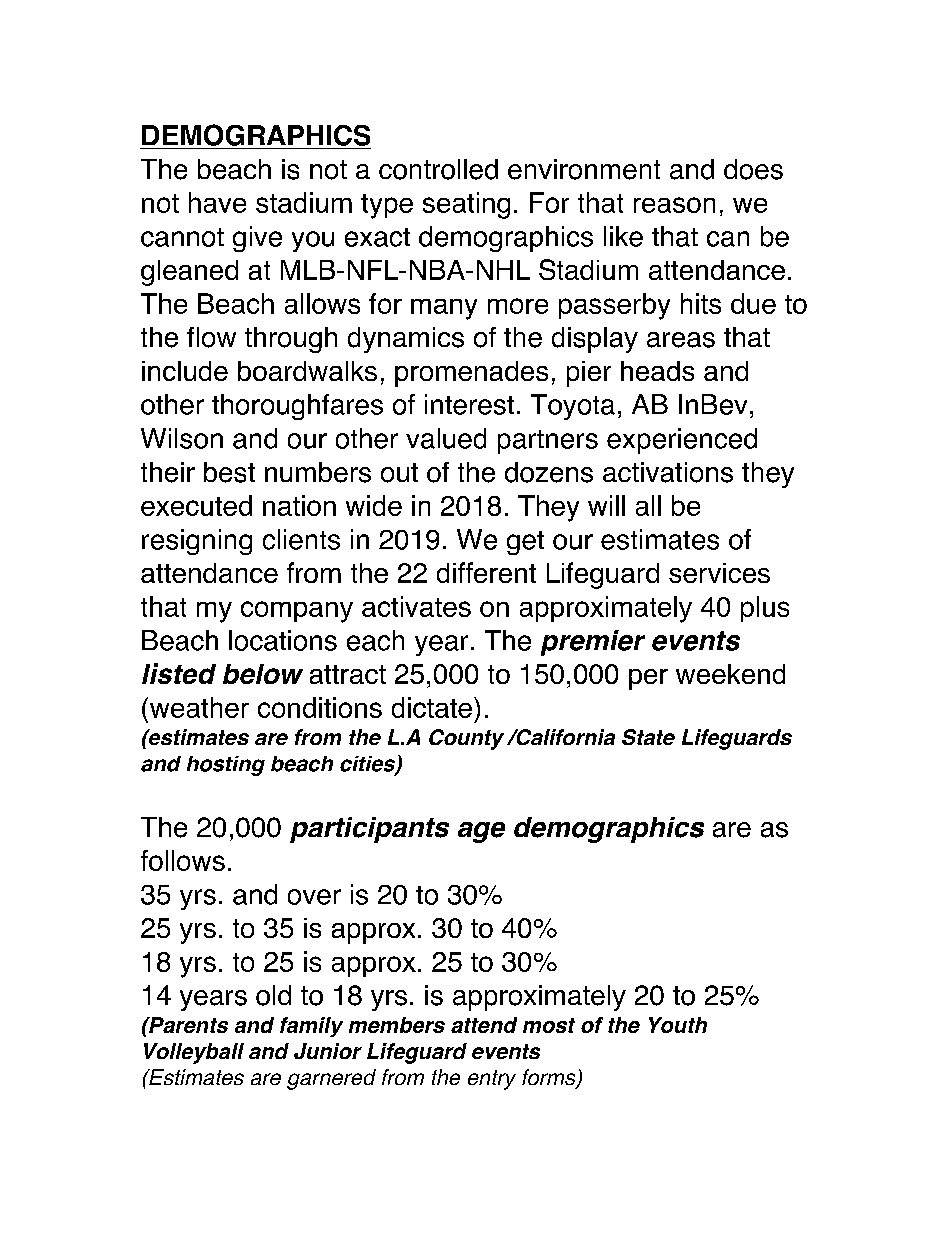 The width and height of the document is (952, 1233). Describe the element at coordinates (229, 472) in the document. I see `best` at that location.
